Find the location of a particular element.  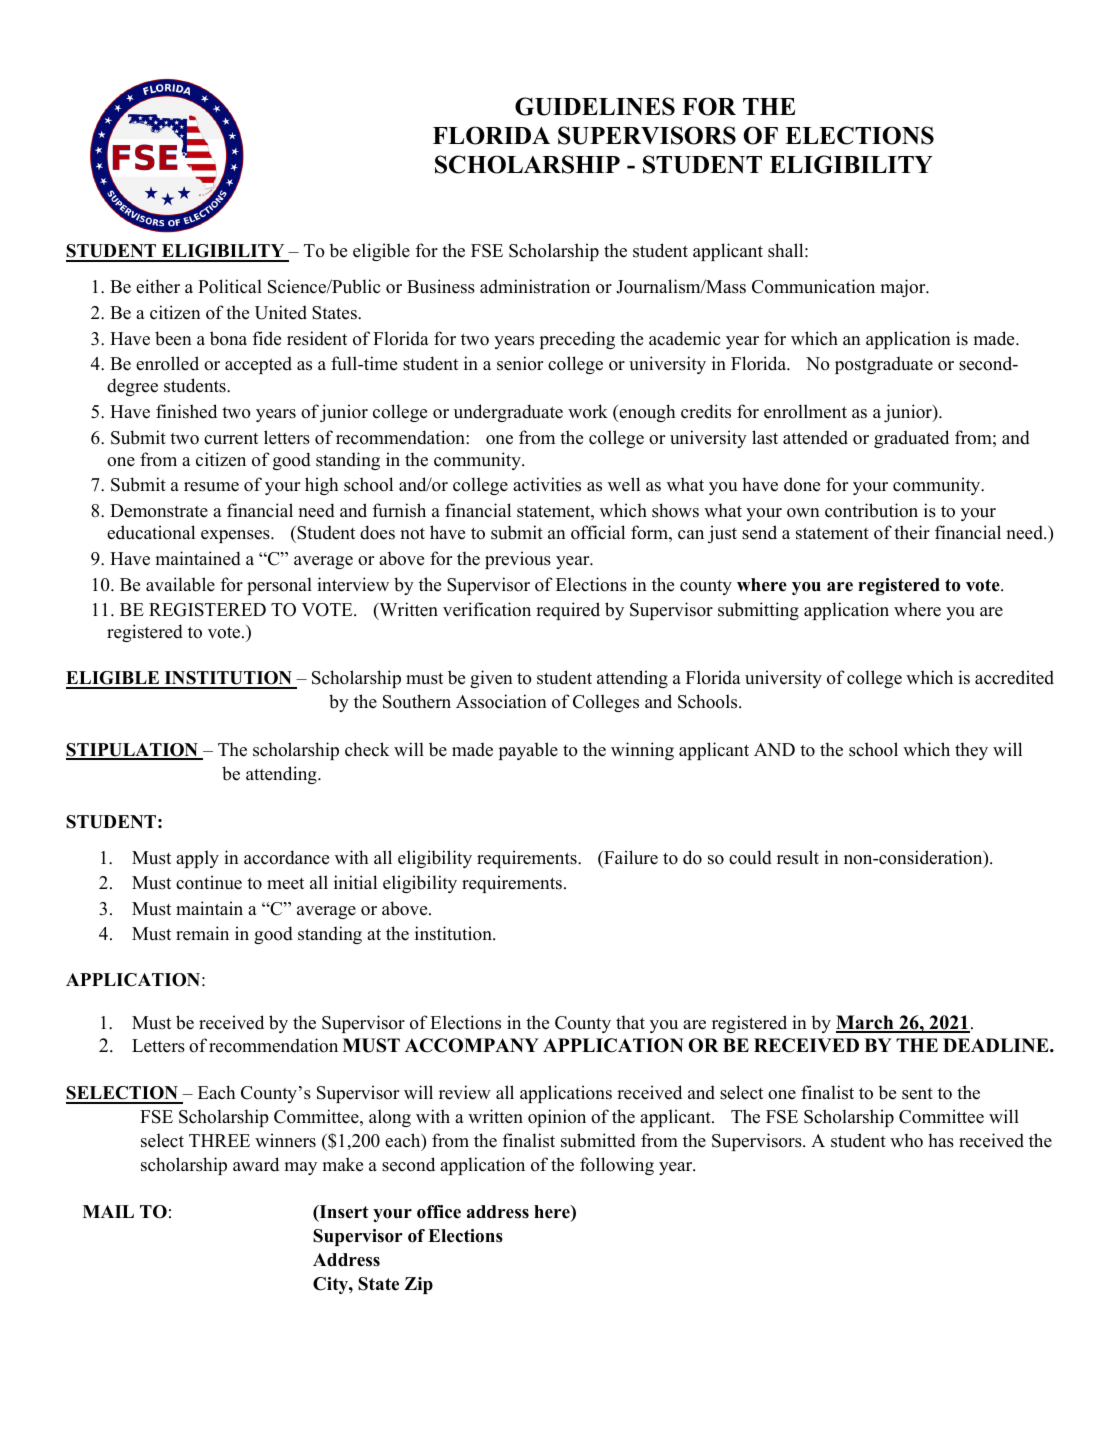

office is located at coordinates (439, 1212).
